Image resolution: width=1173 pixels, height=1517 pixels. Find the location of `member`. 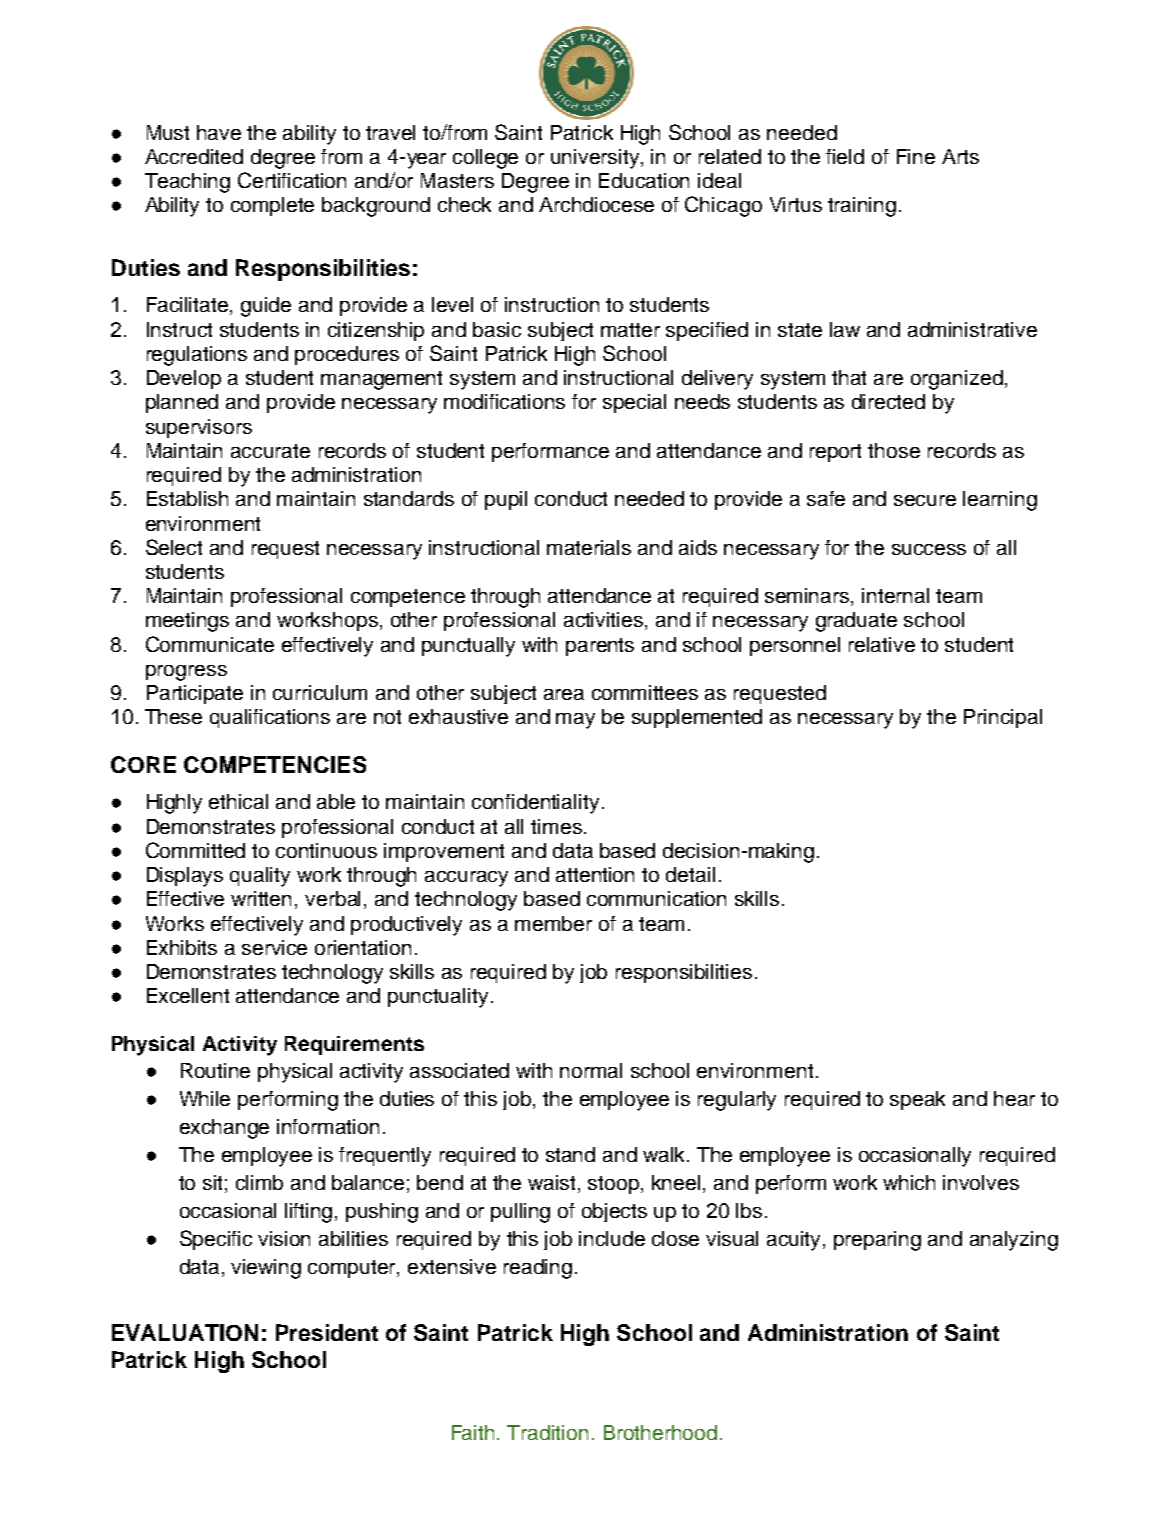

member is located at coordinates (553, 923).
